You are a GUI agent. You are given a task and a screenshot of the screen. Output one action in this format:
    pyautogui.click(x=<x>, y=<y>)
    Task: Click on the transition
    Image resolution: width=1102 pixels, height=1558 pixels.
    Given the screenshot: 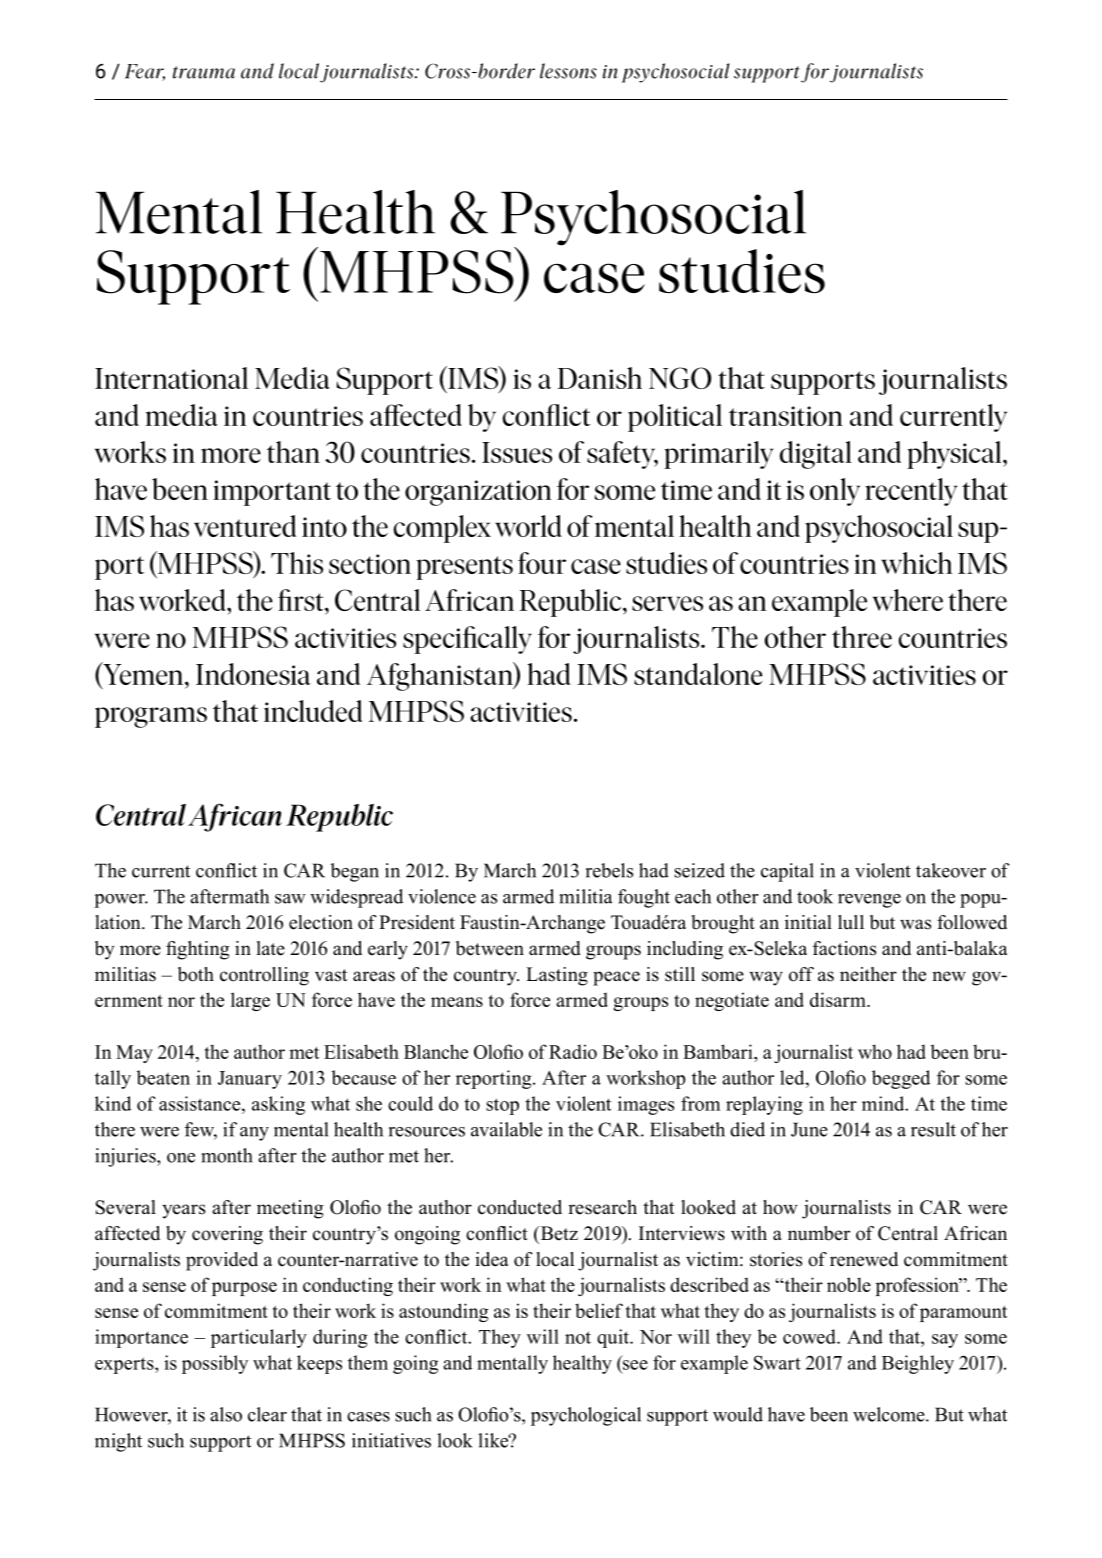 What is the action you would take?
    pyautogui.click(x=786, y=416)
